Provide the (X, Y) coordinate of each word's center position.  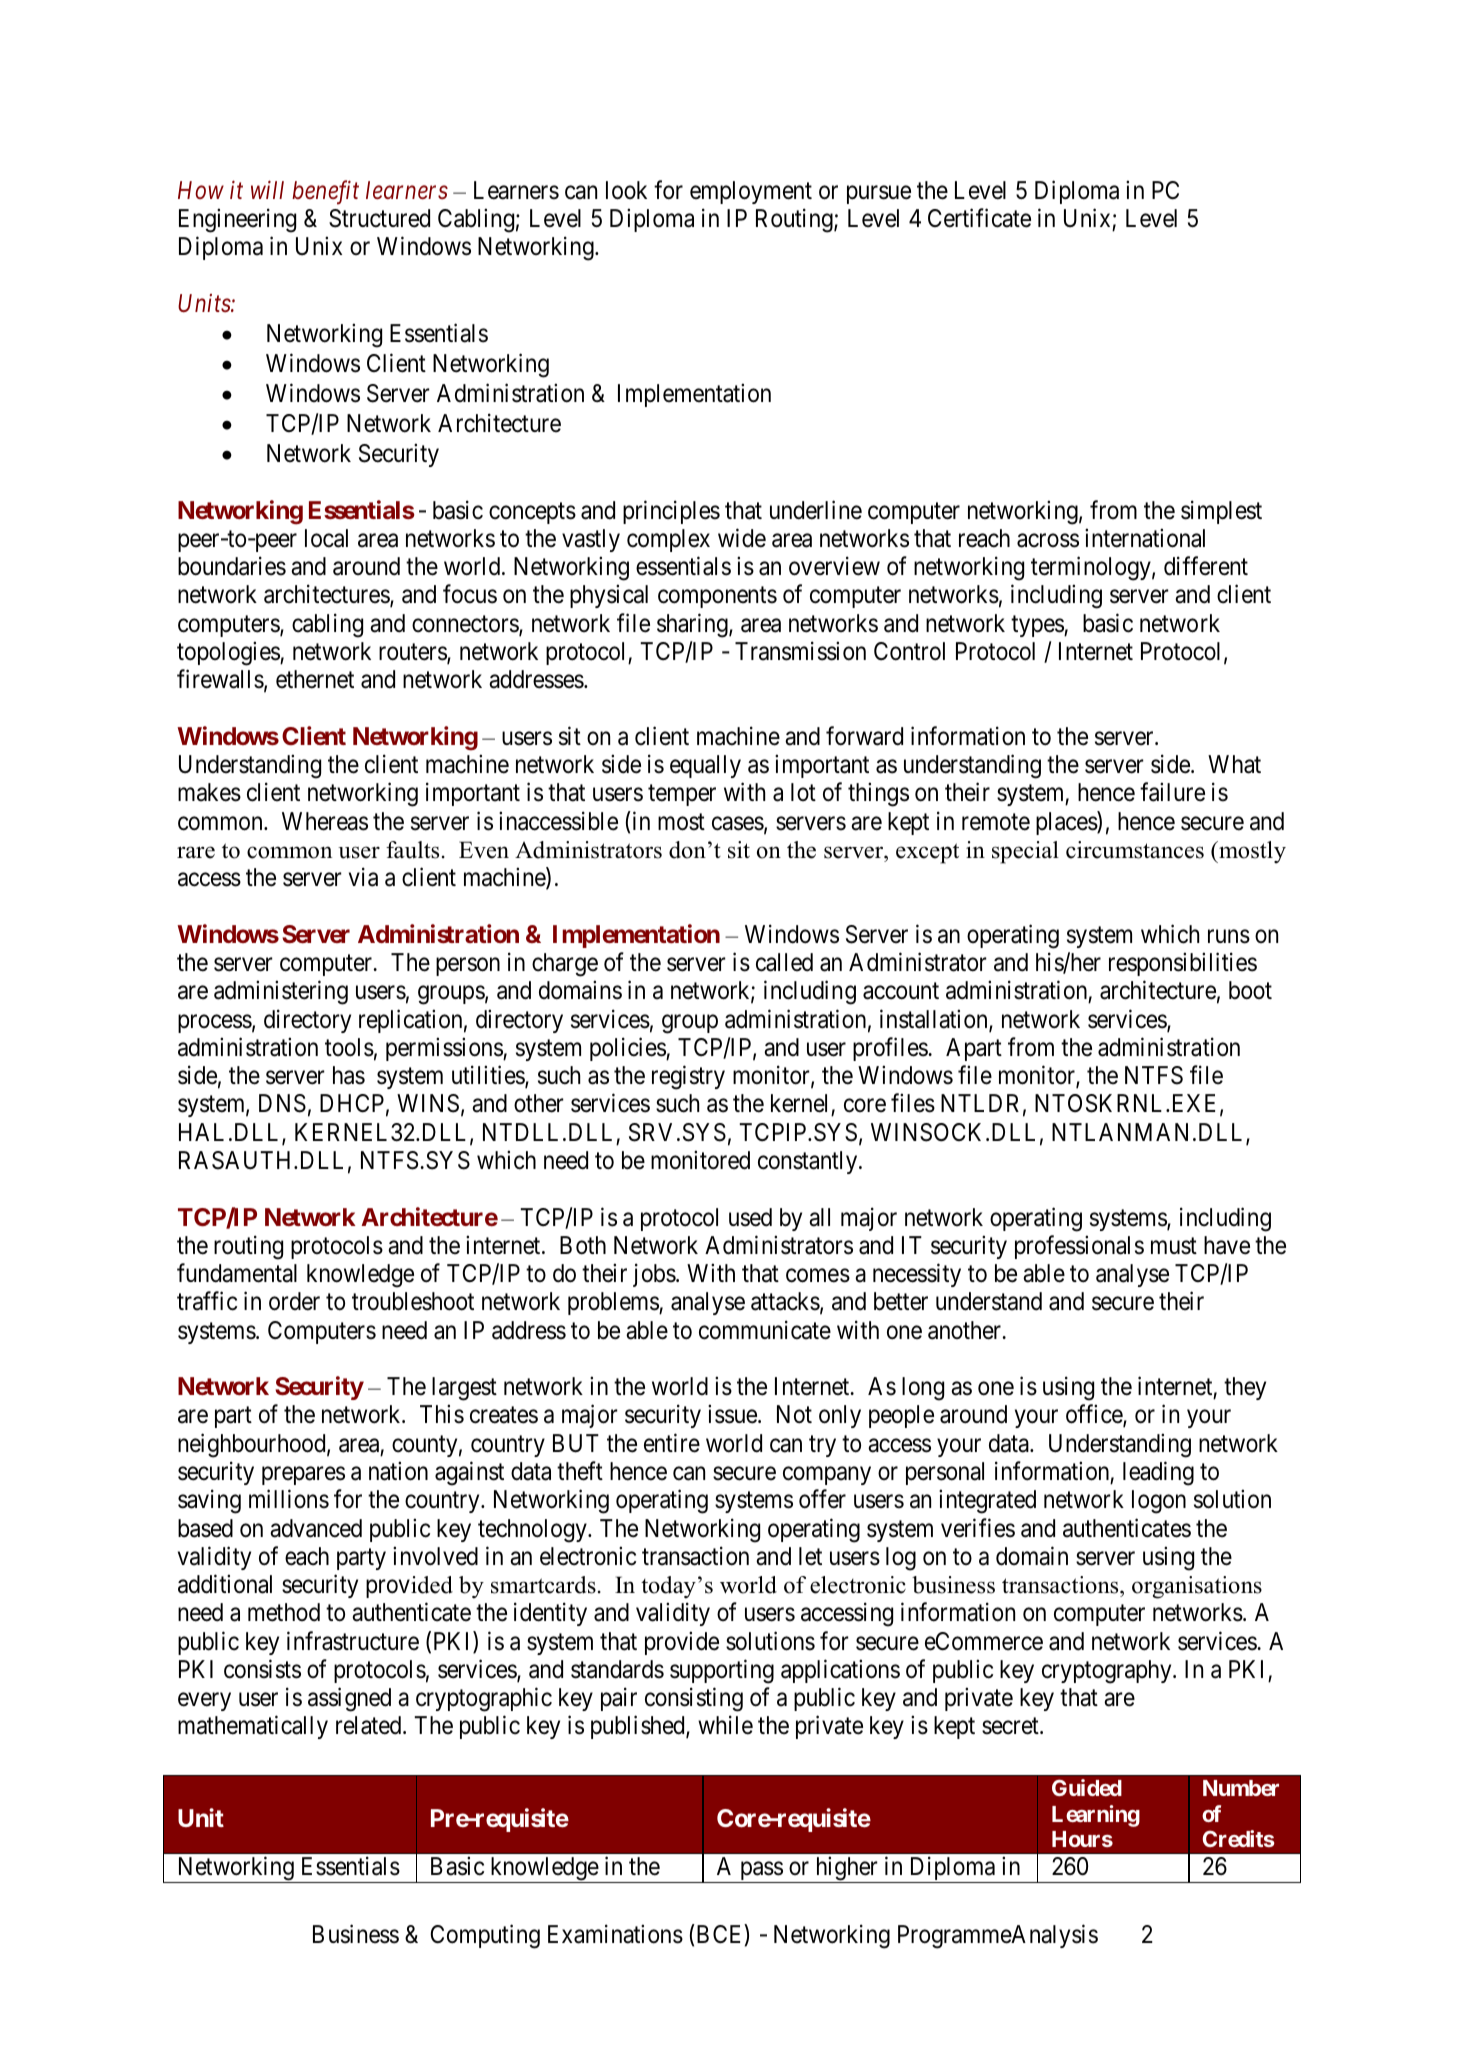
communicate (765, 1330)
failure (1172, 792)
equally (705, 766)
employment (751, 192)
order (294, 1301)
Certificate (979, 218)
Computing (485, 1936)
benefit (325, 192)
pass (761, 1872)
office (1095, 1416)
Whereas (325, 821)
